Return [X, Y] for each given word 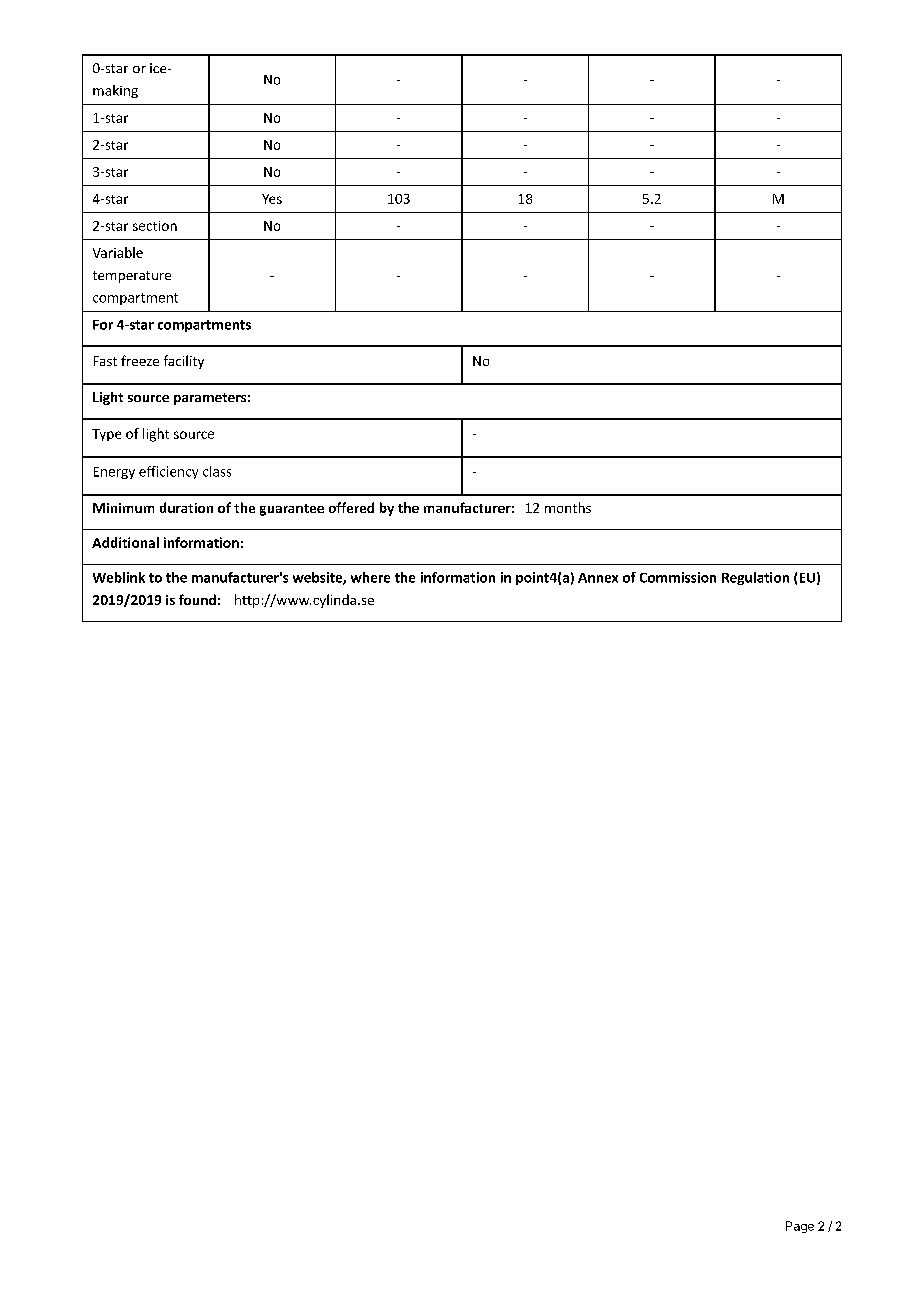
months [568, 507]
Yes [272, 199]
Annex [598, 578]
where [370, 577]
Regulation [755, 578]
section [155, 226]
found [197, 599]
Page [800, 1227]
